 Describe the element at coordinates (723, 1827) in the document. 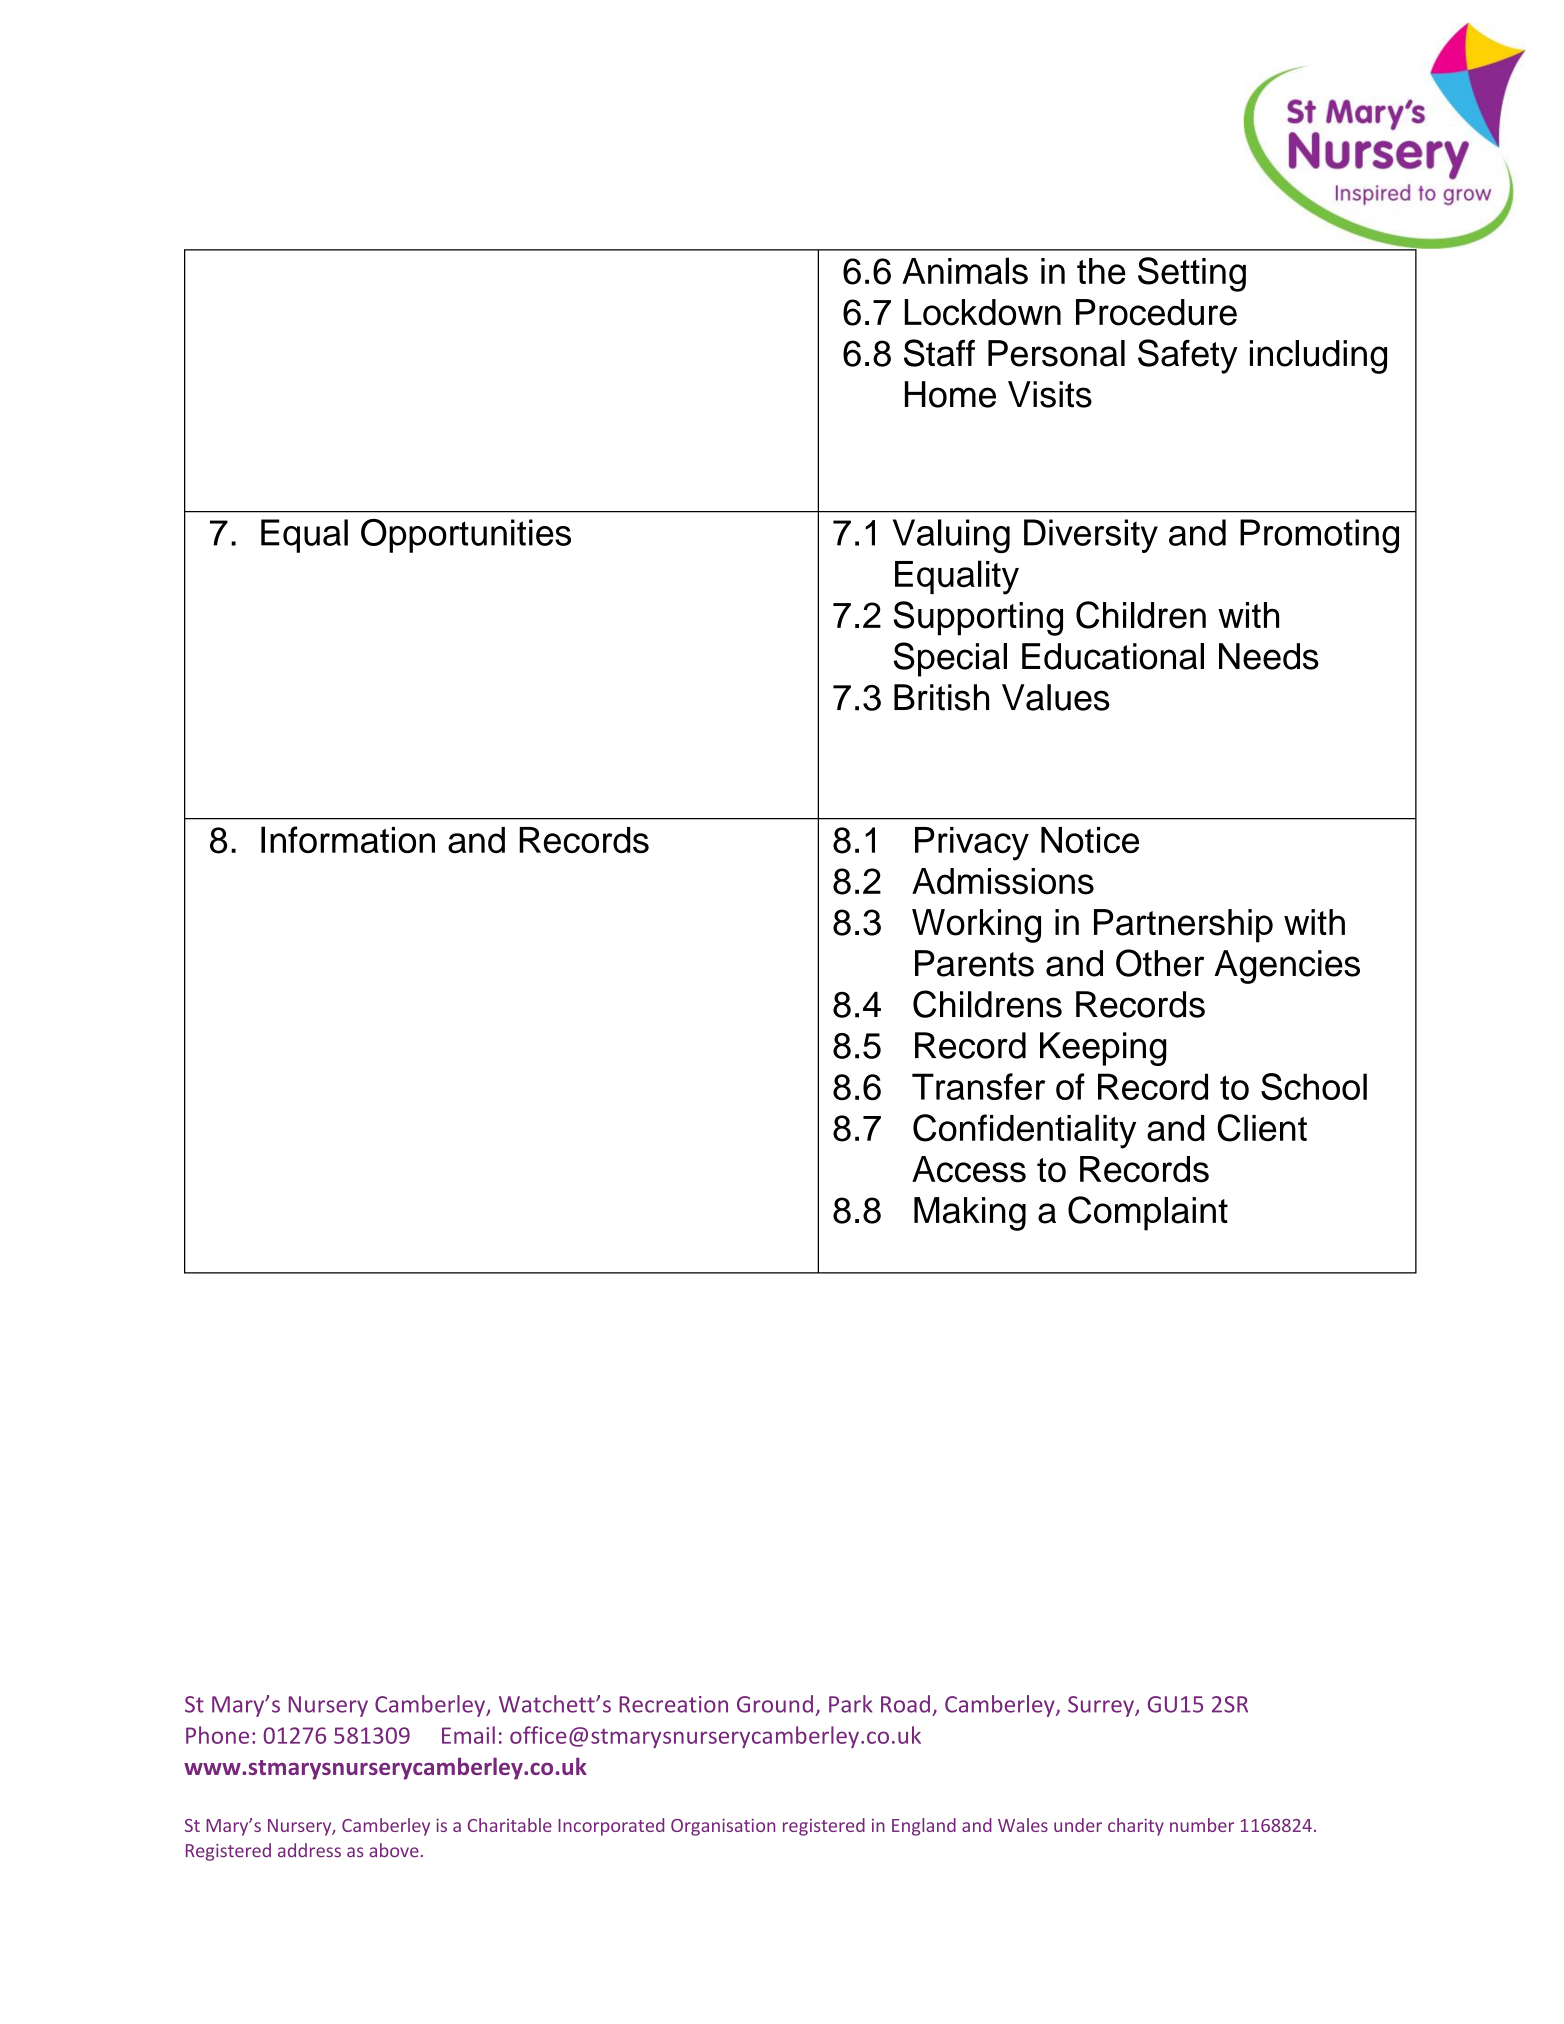

I see `Organisation` at that location.
